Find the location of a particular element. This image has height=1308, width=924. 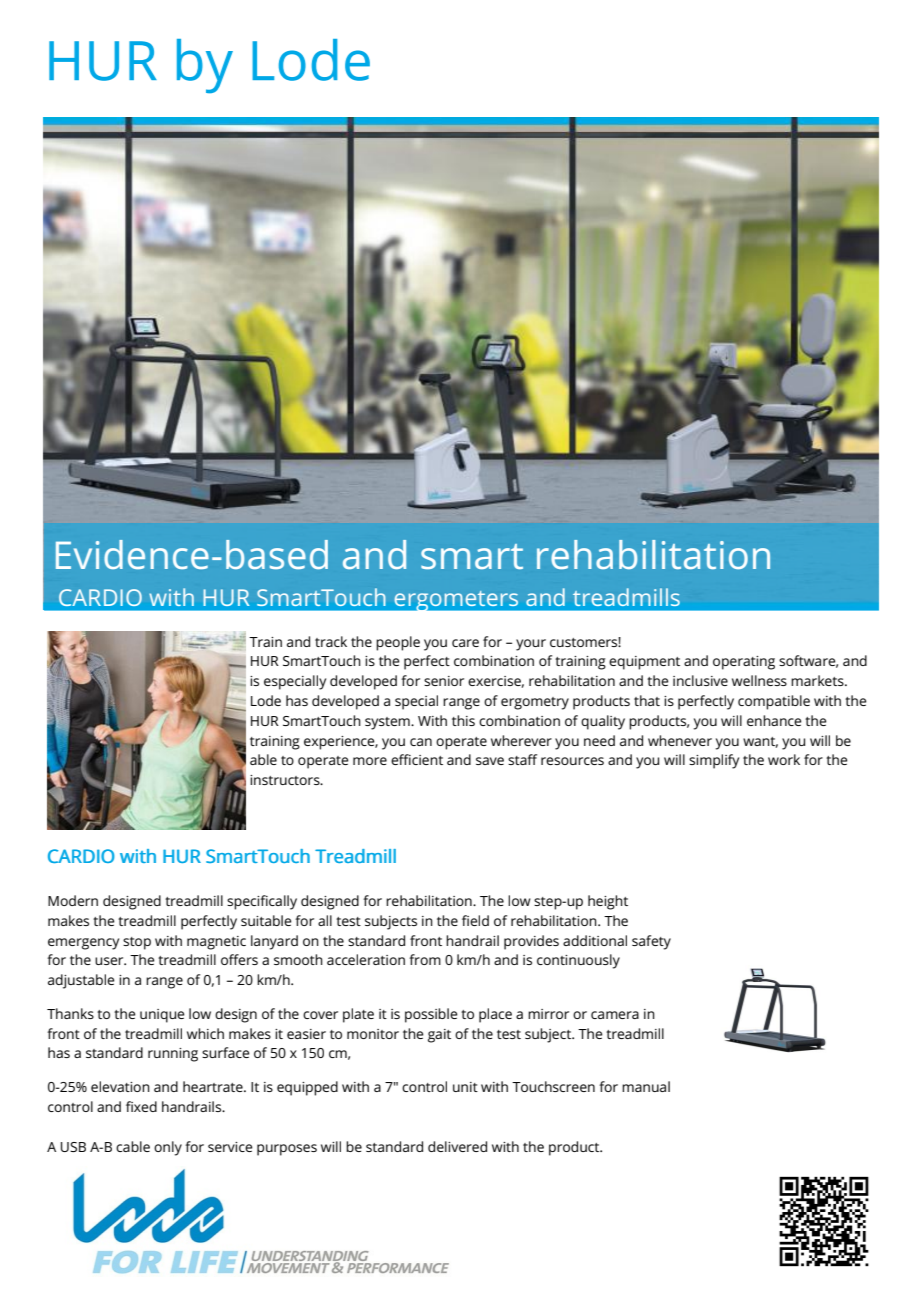

only is located at coordinates (168, 1148).
